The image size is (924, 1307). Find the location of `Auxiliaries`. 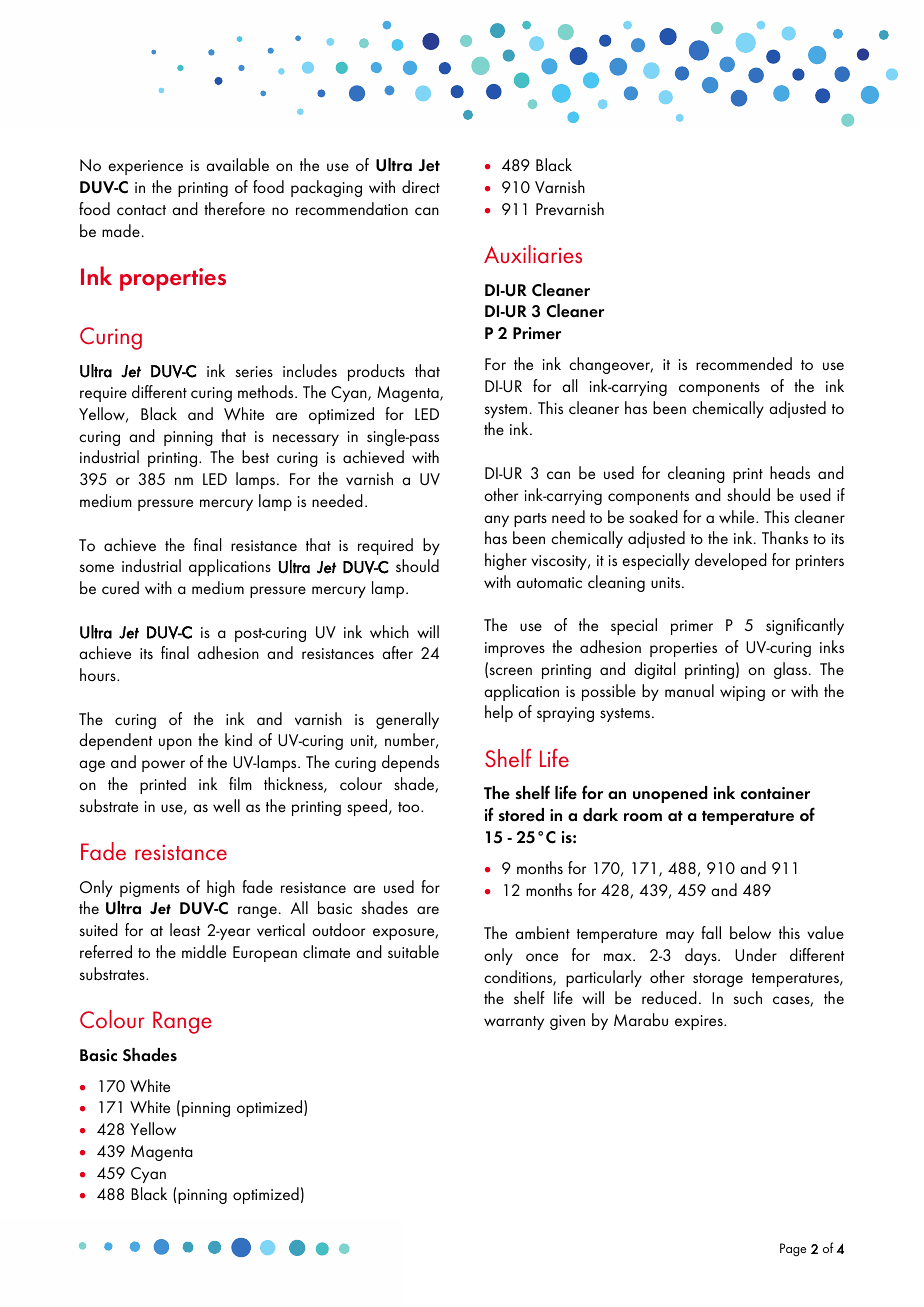

Auxiliaries is located at coordinates (533, 254).
